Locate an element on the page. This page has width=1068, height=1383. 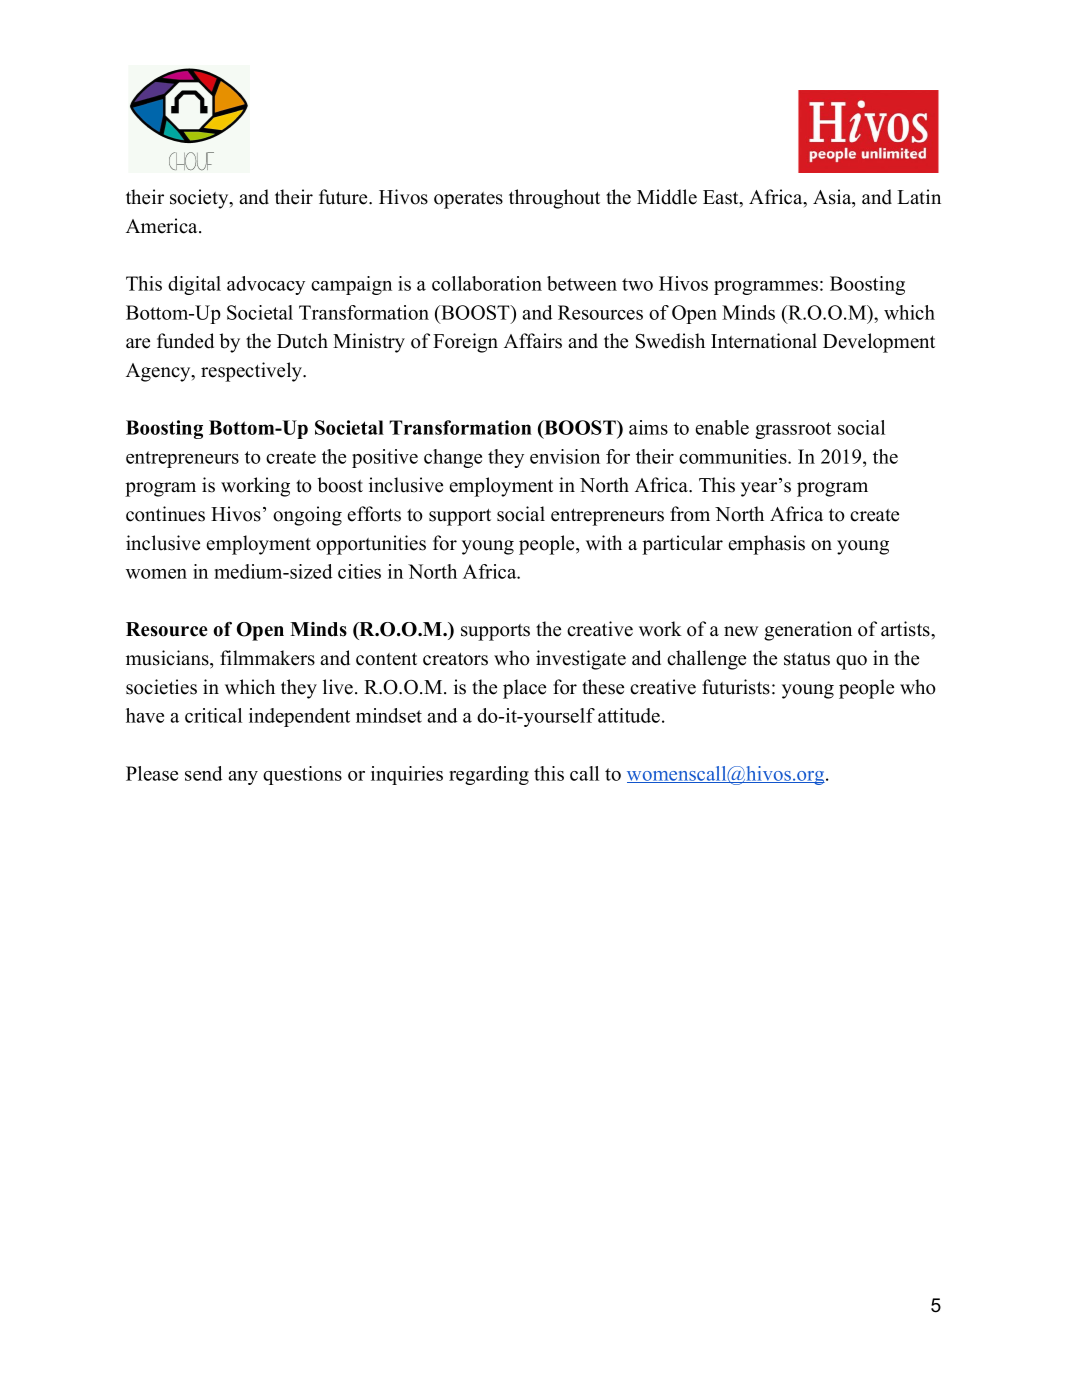
emphasis is located at coordinates (766, 545).
